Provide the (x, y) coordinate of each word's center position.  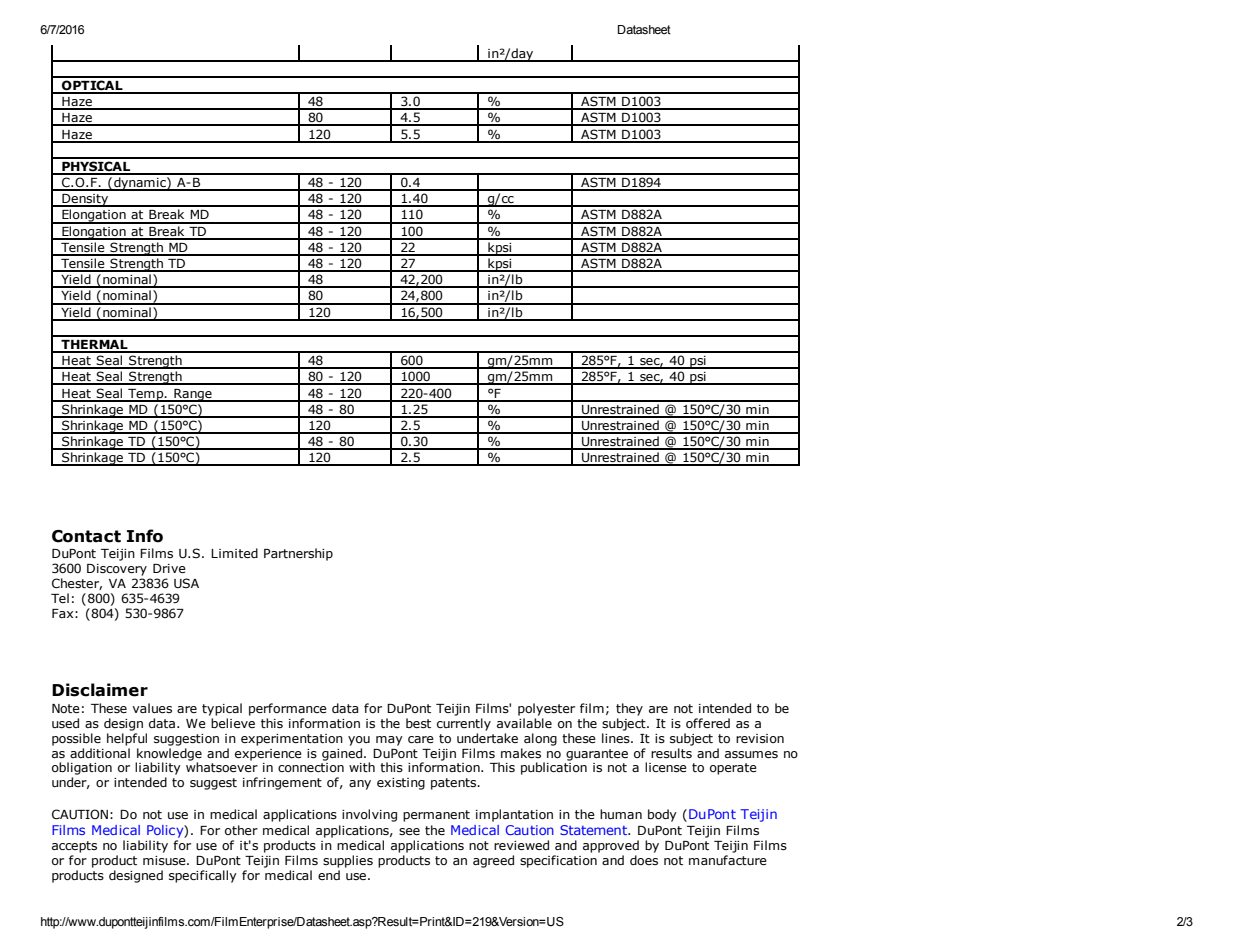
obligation (82, 768)
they (629, 709)
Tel (60, 598)
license (666, 767)
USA (186, 583)
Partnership (298, 554)
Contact (86, 536)
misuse (165, 860)
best (418, 723)
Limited (234, 553)
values (152, 708)
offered (708, 723)
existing (401, 784)
